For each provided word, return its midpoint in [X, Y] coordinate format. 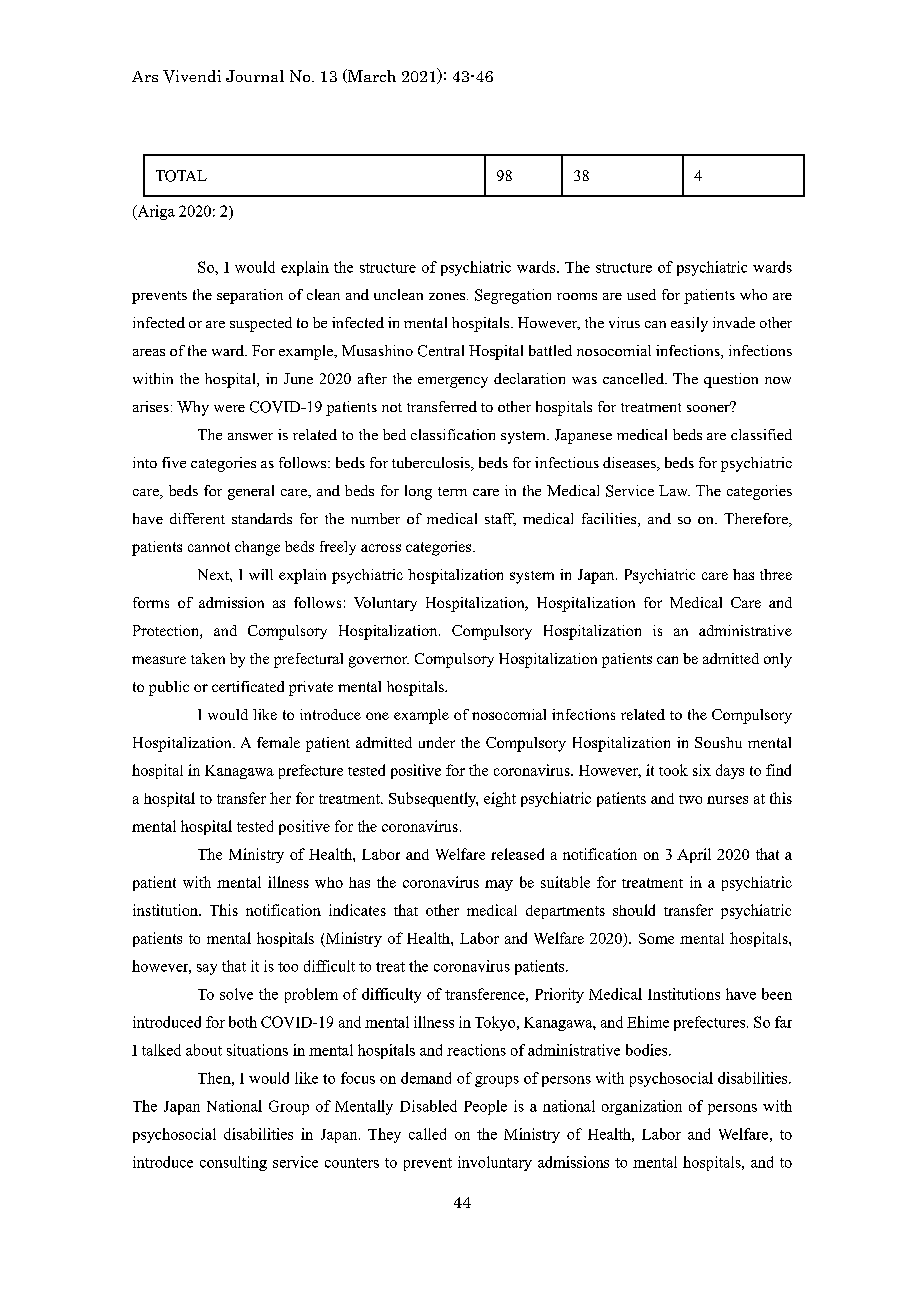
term [452, 491]
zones [448, 296]
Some [656, 938]
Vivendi [192, 76]
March [370, 76]
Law [674, 490]
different [197, 518]
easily [689, 324]
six [702, 770]
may [499, 885]
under [437, 742]
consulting [233, 1163]
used [641, 294]
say [207, 969]
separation [250, 296]
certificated [248, 686]
